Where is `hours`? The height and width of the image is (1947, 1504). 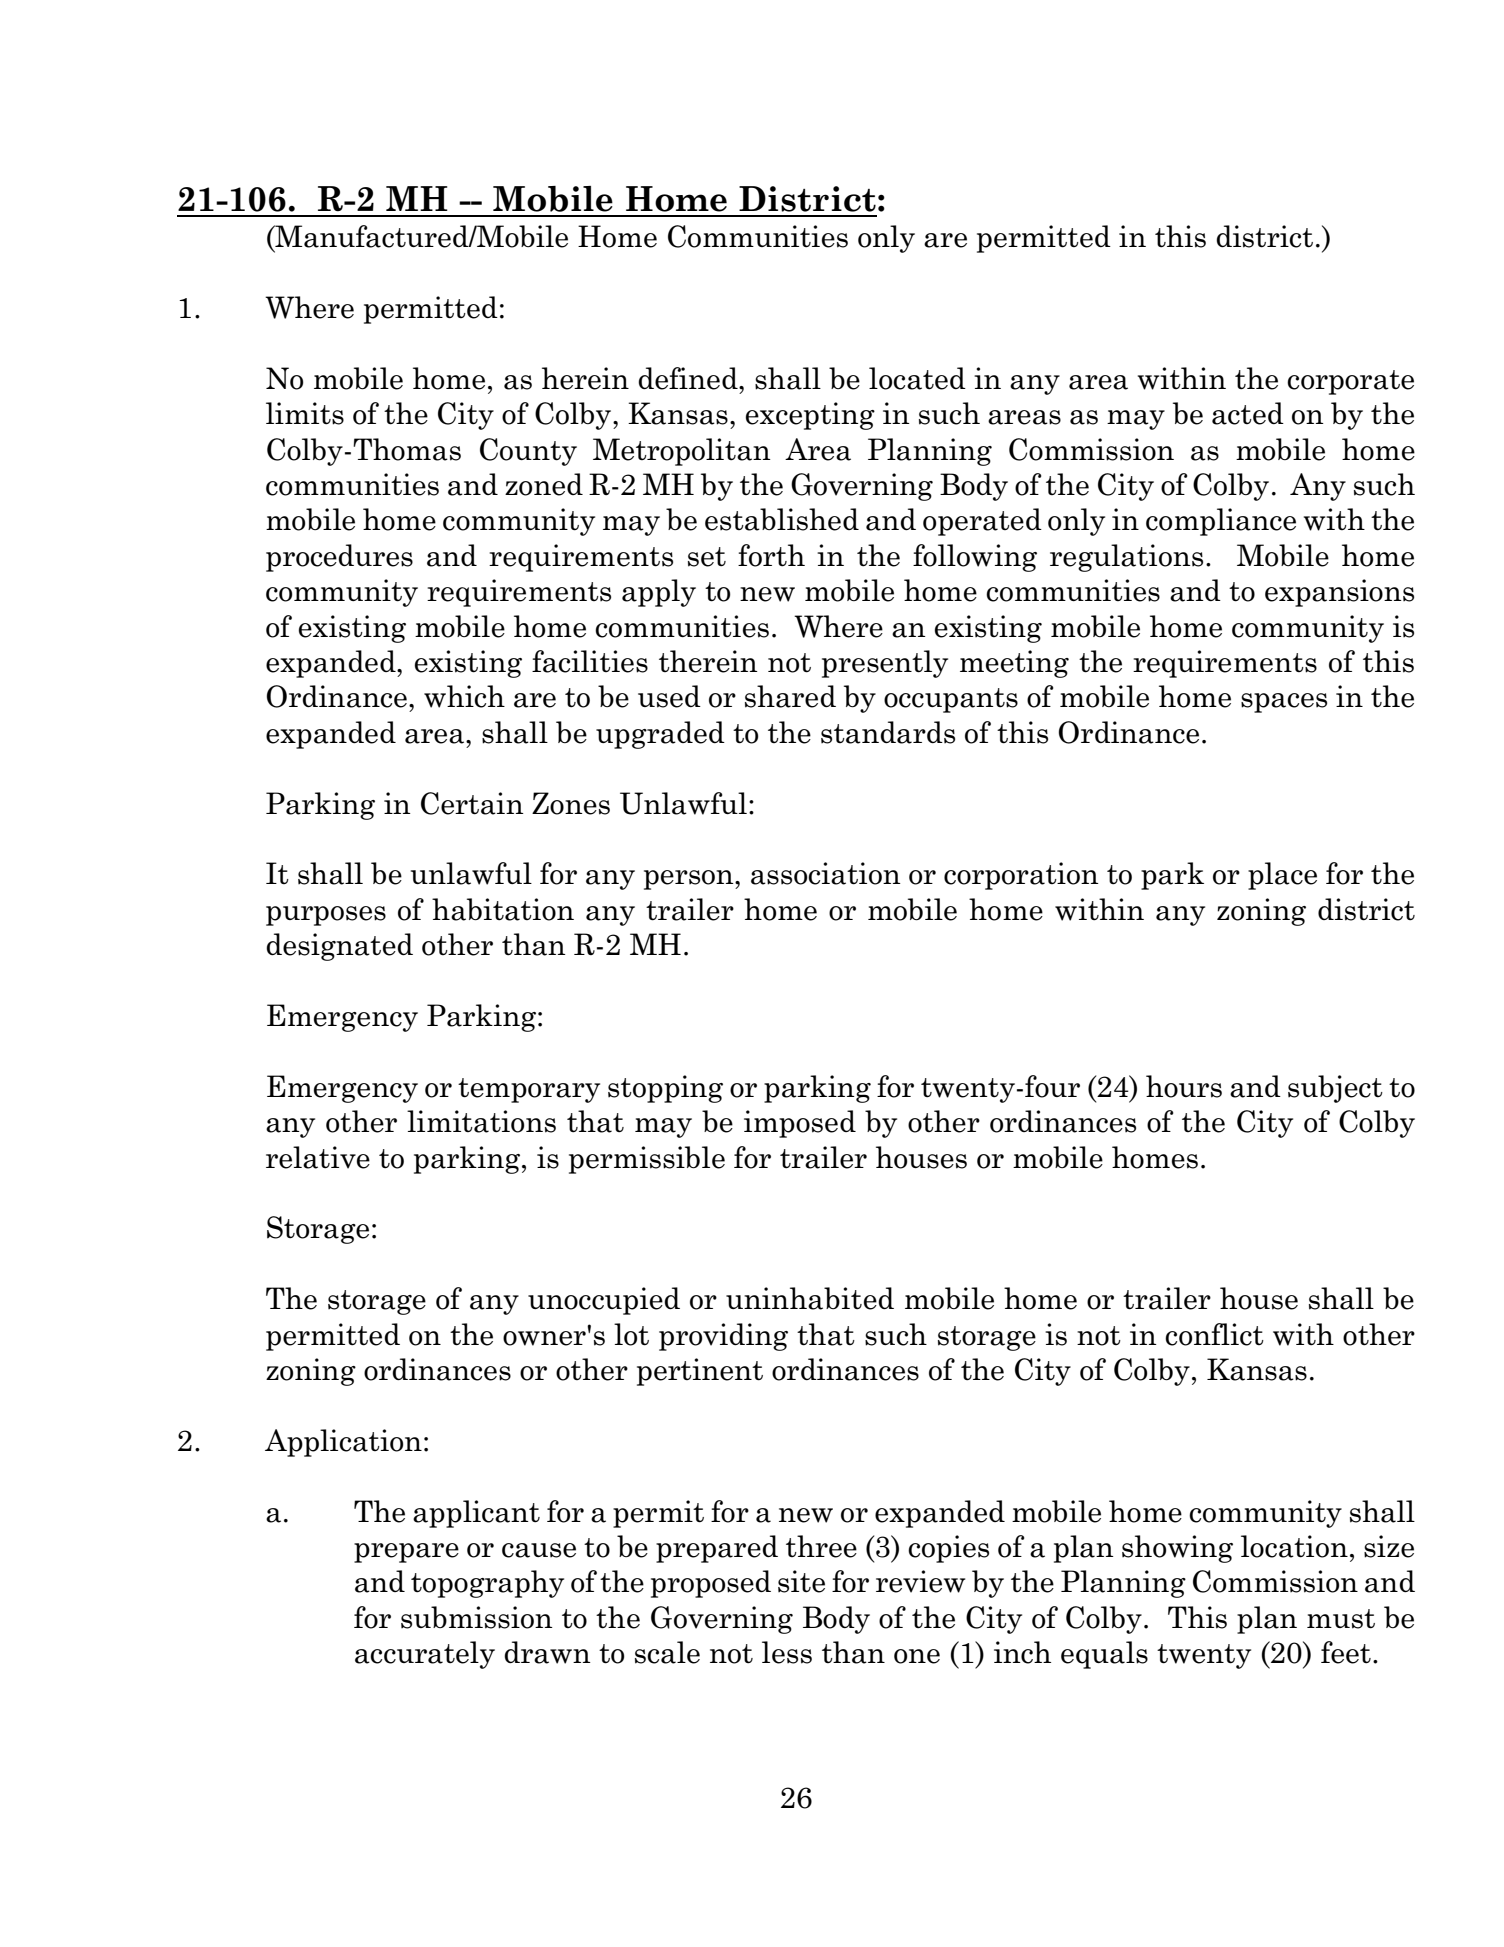
hours is located at coordinates (1184, 1086).
